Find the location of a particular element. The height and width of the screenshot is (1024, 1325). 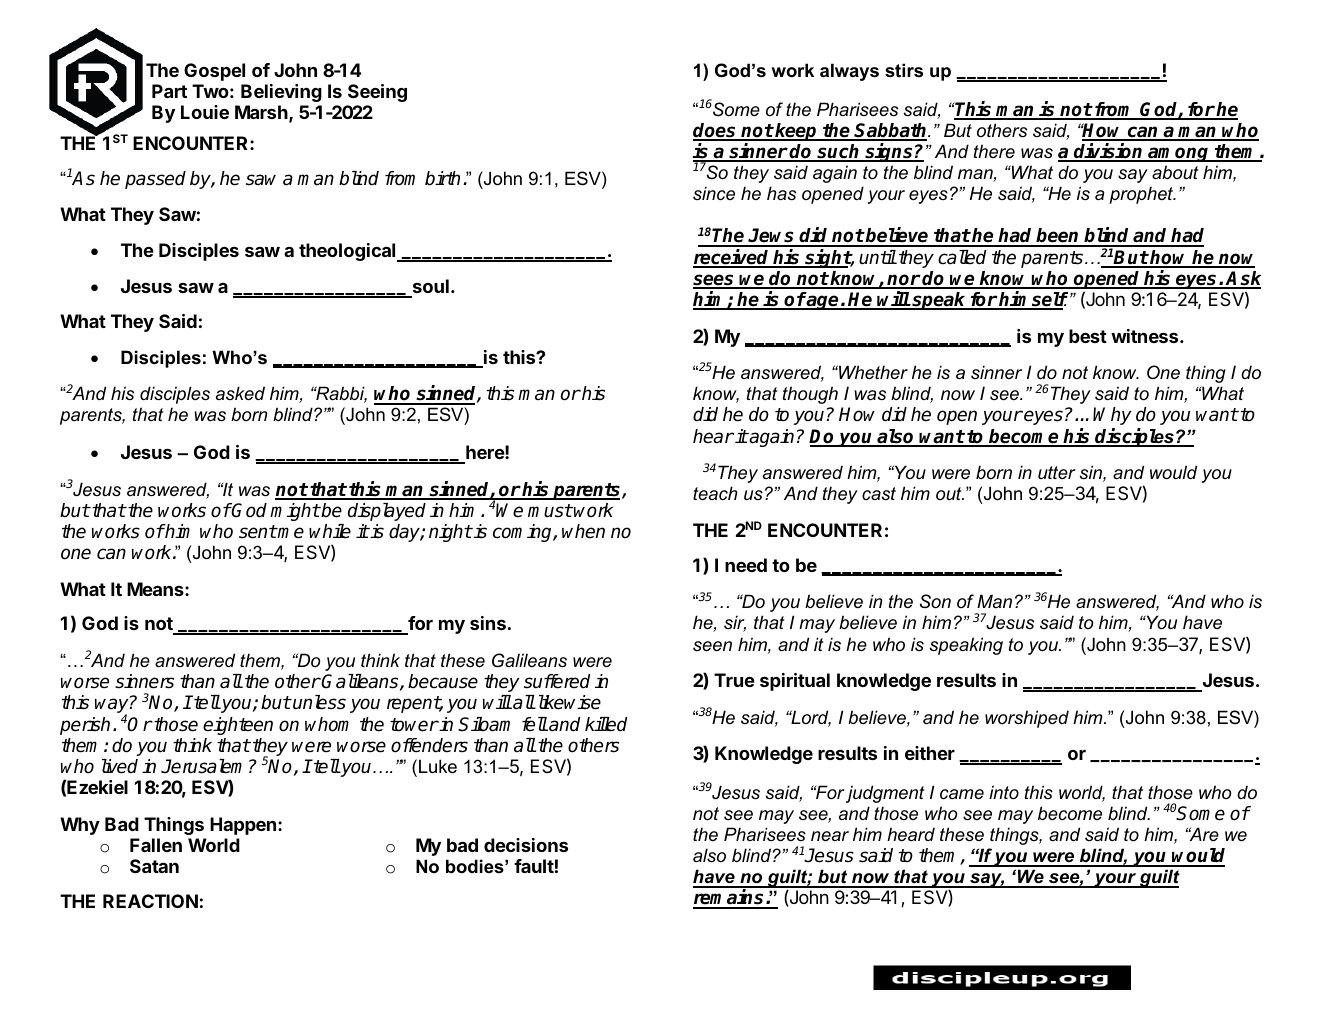

Satan is located at coordinates (154, 866).
